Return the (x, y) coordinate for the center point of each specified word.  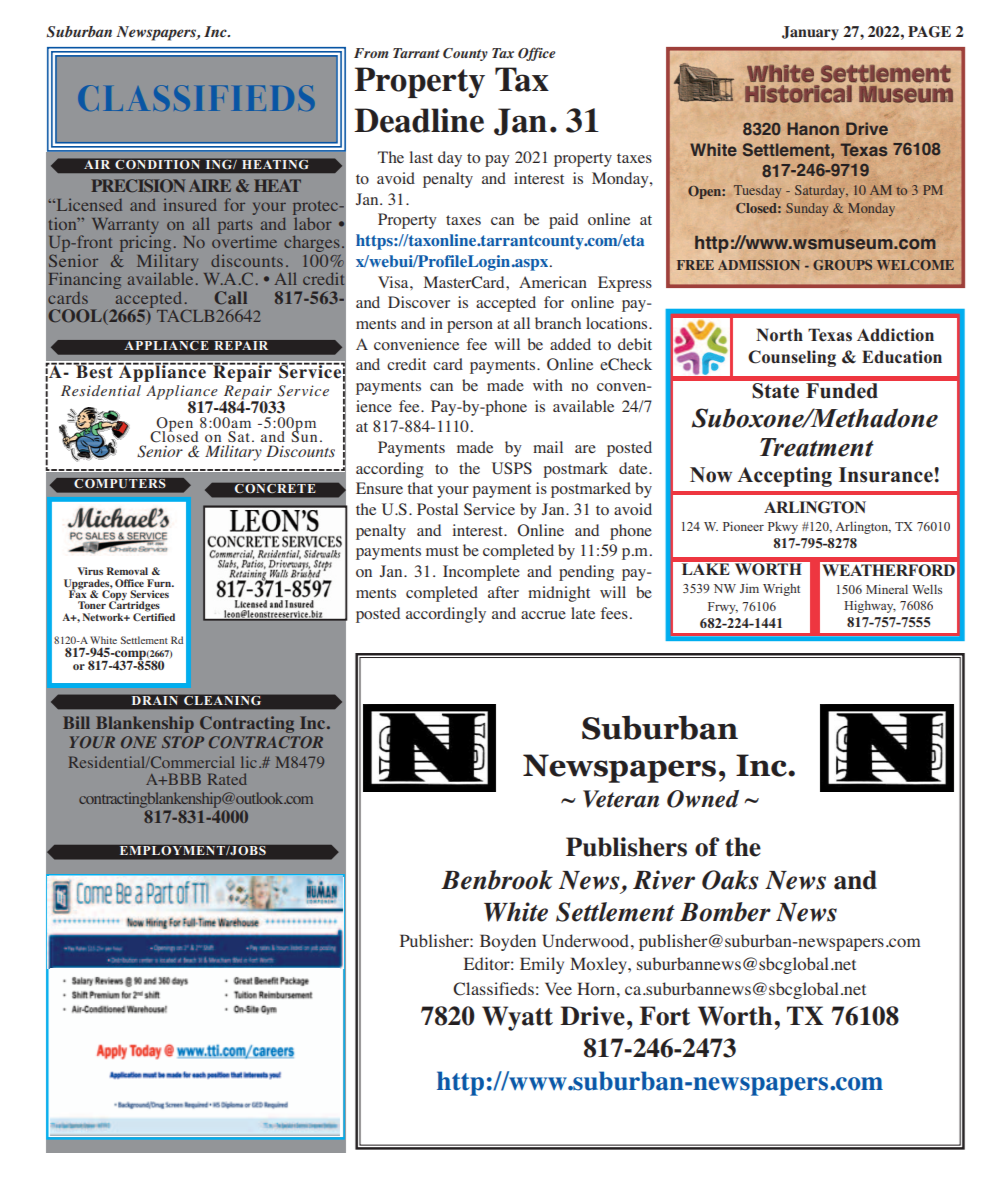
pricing (145, 244)
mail (548, 447)
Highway (870, 606)
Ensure (379, 488)
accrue (543, 615)
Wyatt (517, 1018)
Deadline (419, 120)
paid (563, 221)
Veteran (621, 799)
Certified (154, 615)
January (810, 33)
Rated (227, 779)
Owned (703, 799)
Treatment (817, 447)
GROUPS (842, 265)
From (371, 53)
